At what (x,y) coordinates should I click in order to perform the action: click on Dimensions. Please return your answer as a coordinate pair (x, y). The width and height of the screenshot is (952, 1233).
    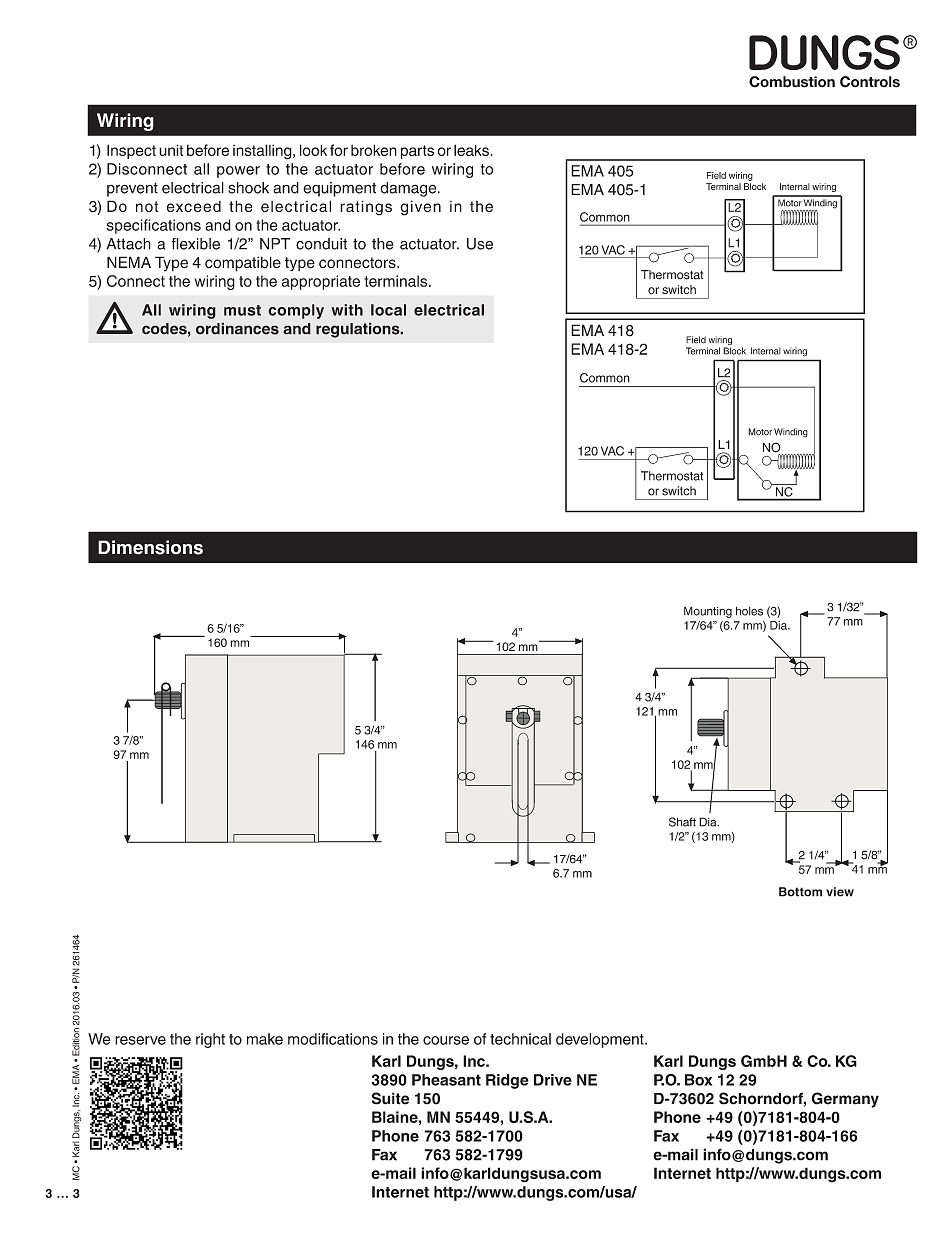
    Looking at the image, I should click on (150, 547).
